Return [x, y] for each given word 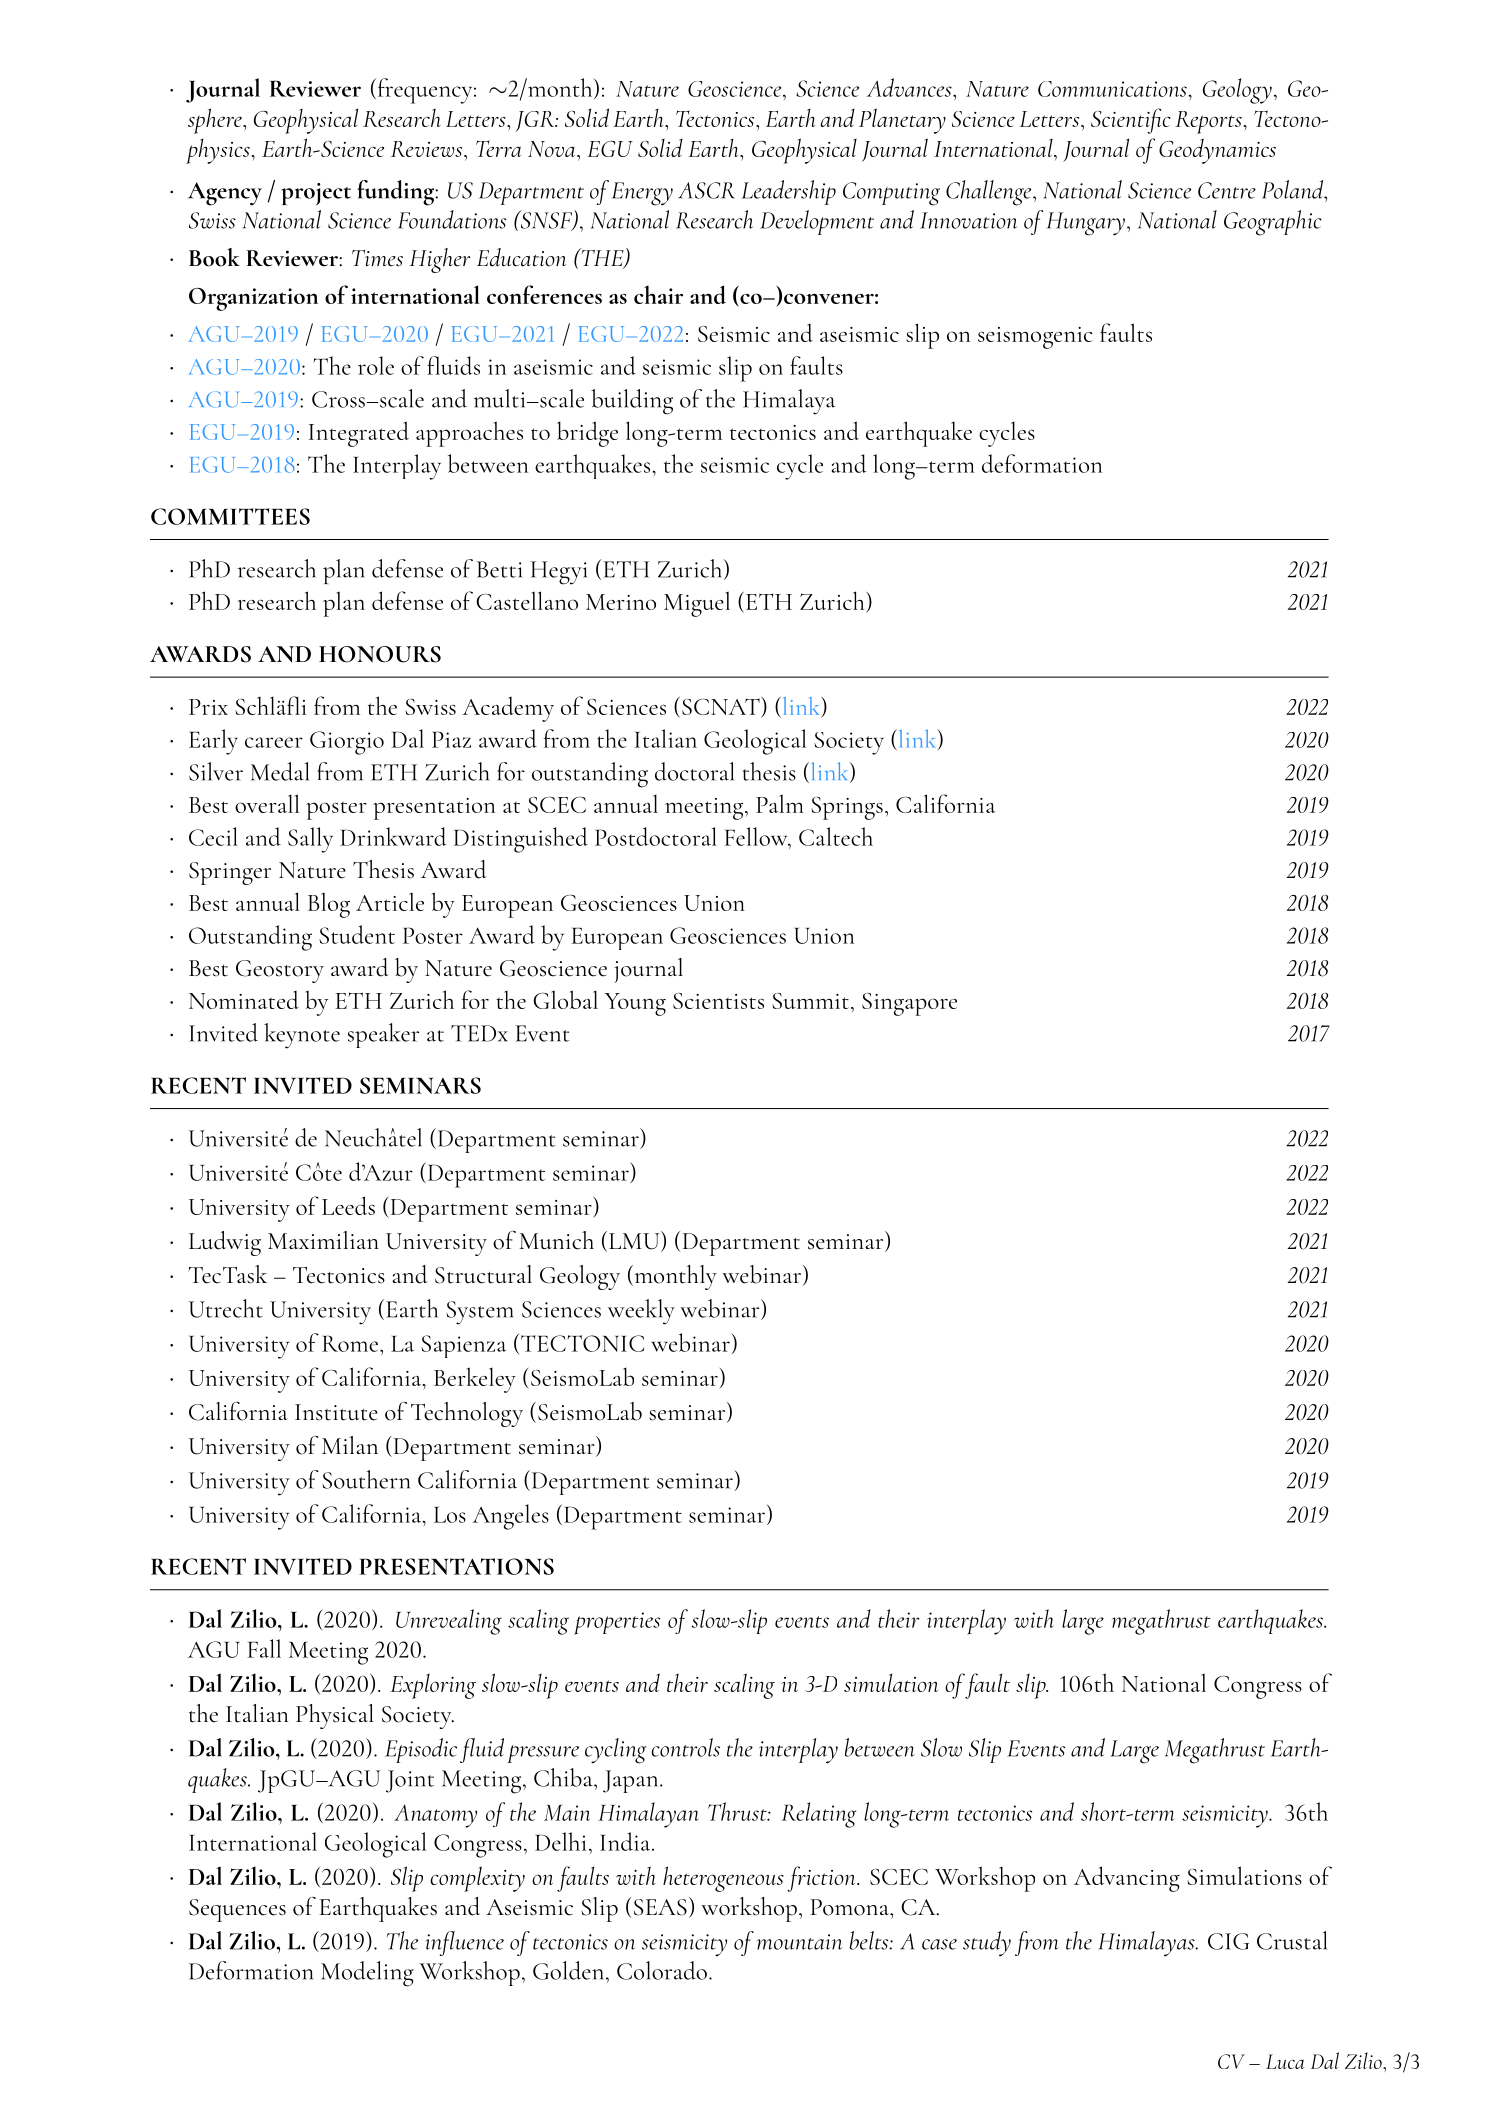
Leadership [789, 192]
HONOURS [380, 654]
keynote [302, 1036]
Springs [847, 808]
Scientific [1131, 121]
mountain [799, 1942]
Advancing [1127, 1879]
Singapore [909, 1004]
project [316, 194]
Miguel [697, 604]
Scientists [718, 1001]
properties [617, 1623]
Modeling [367, 1974]
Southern [366, 1479]
